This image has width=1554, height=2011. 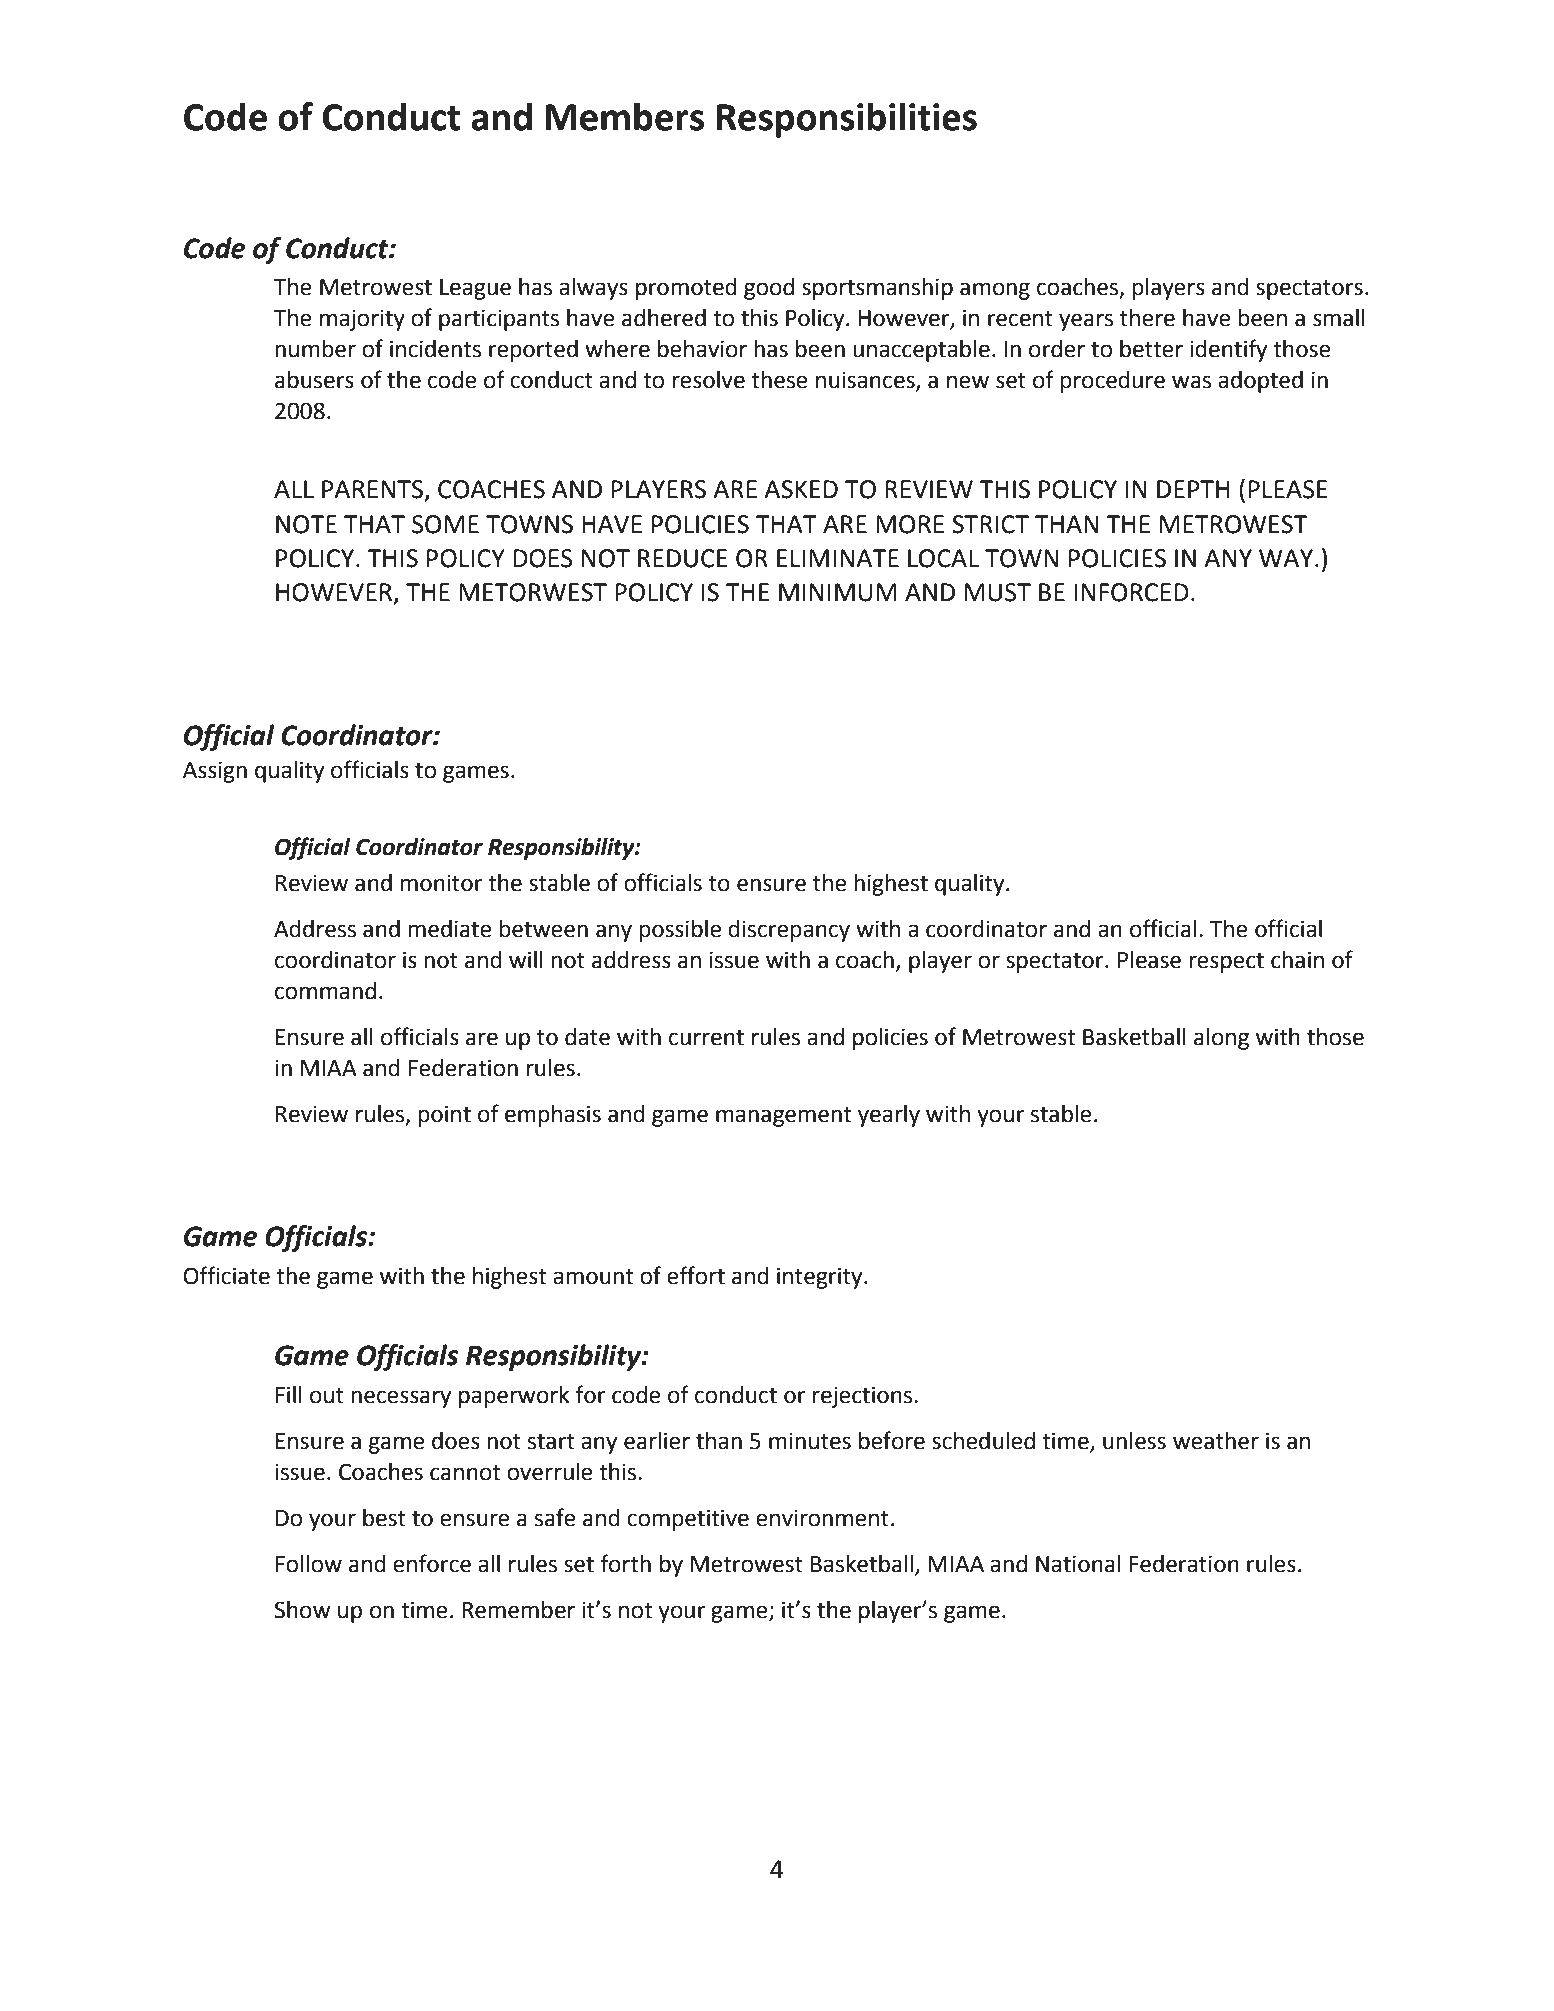 What do you see at coordinates (801, 489) in the image?
I see `ASKED` at bounding box center [801, 489].
